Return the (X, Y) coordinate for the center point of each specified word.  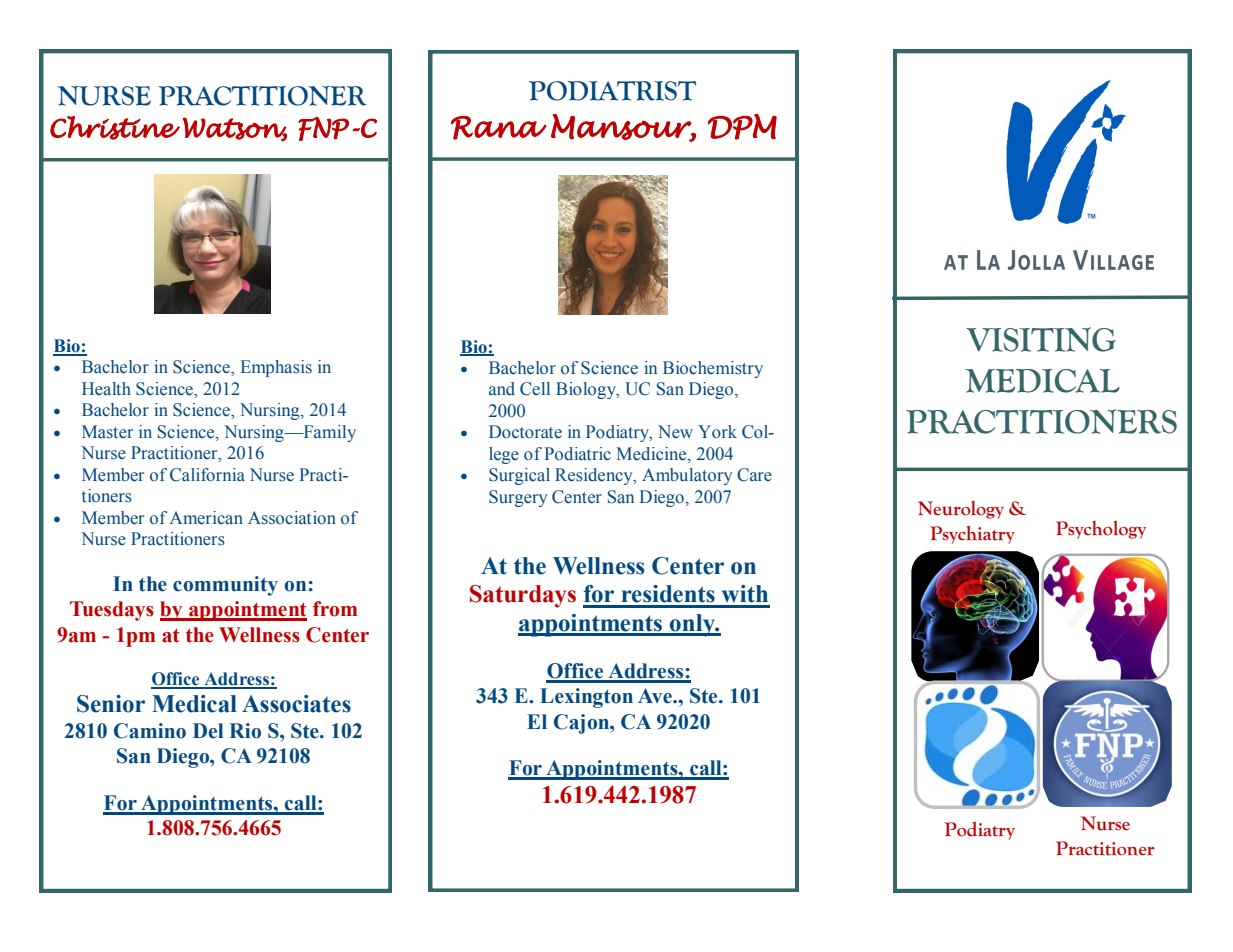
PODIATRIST (612, 91)
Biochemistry (713, 369)
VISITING (1041, 339)
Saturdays (523, 596)
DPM (742, 127)
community (225, 586)
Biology (587, 390)
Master (107, 432)
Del (208, 731)
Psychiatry (972, 534)
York (717, 432)
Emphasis (276, 368)
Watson (235, 129)
